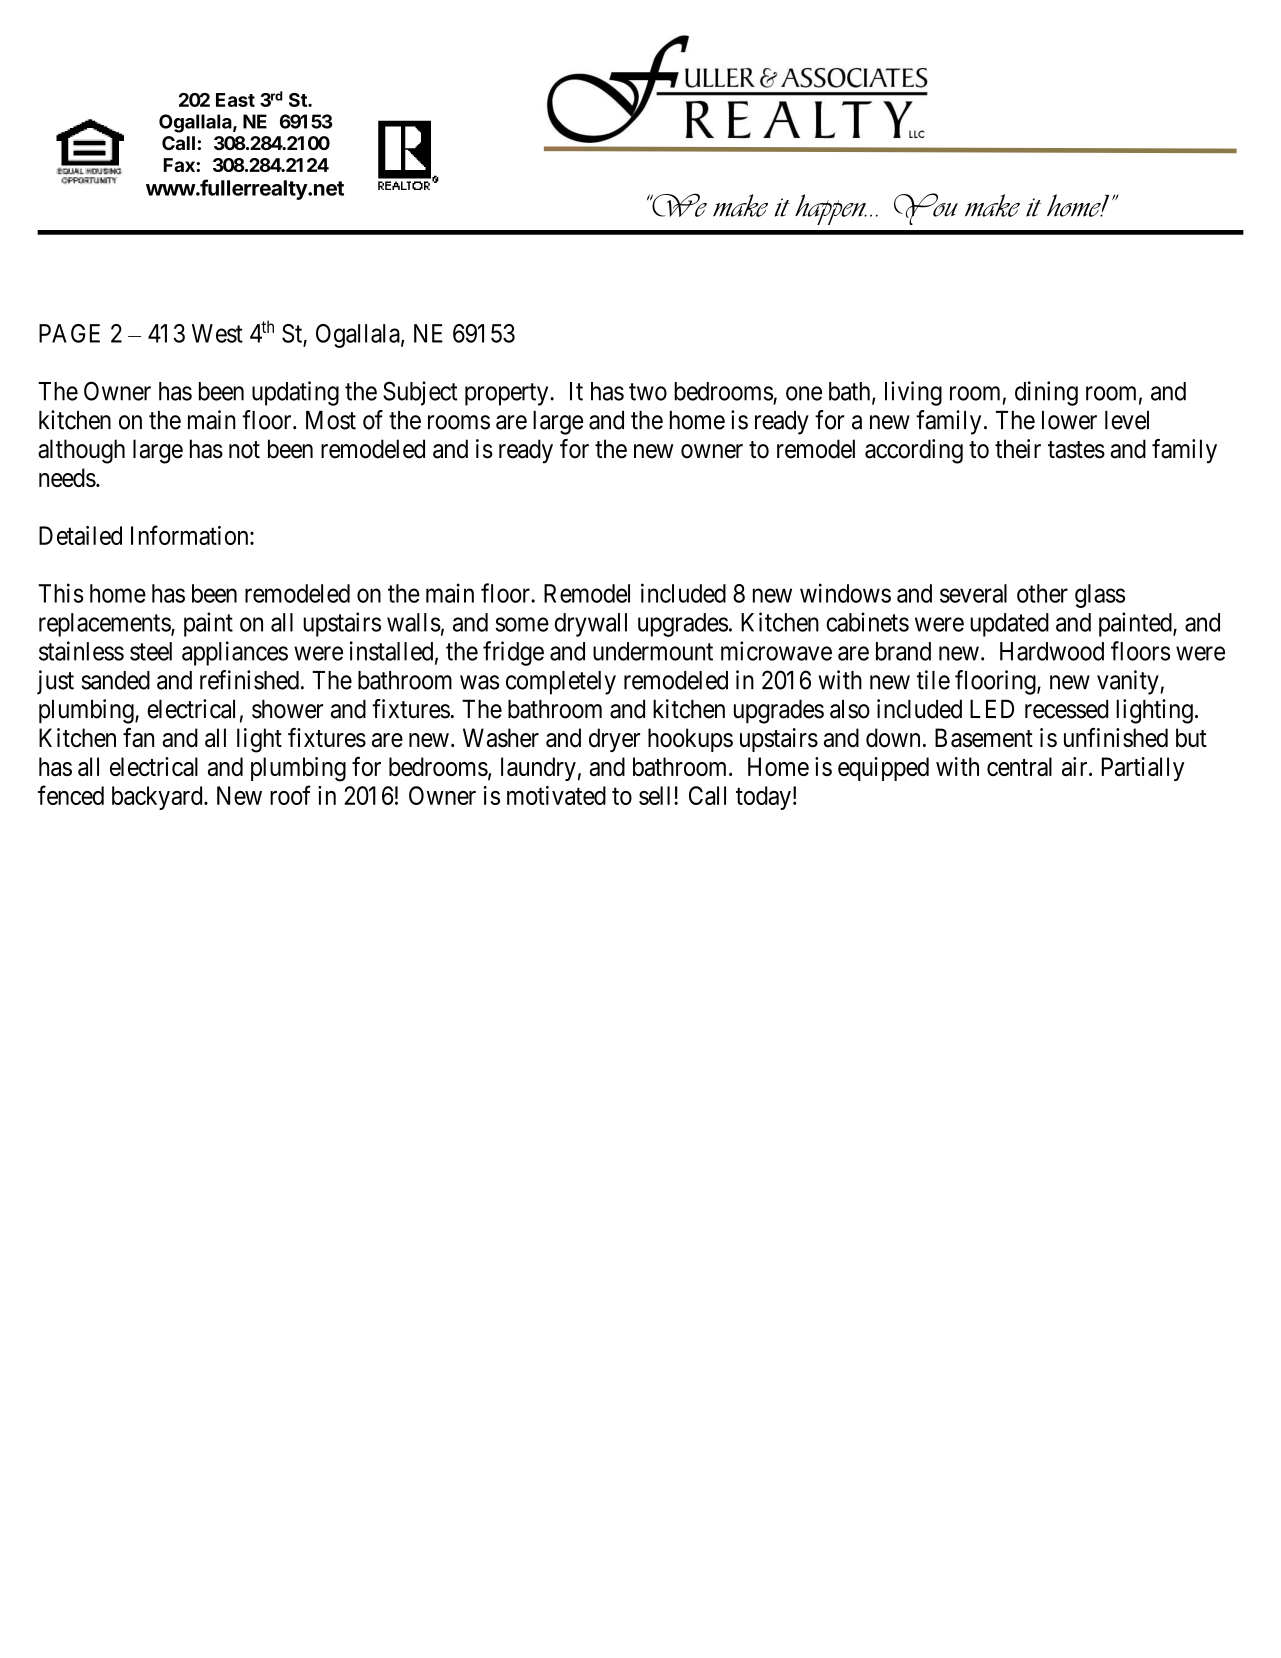 This screenshot has width=1281, height=1658. I want to click on East, so click(235, 100).
